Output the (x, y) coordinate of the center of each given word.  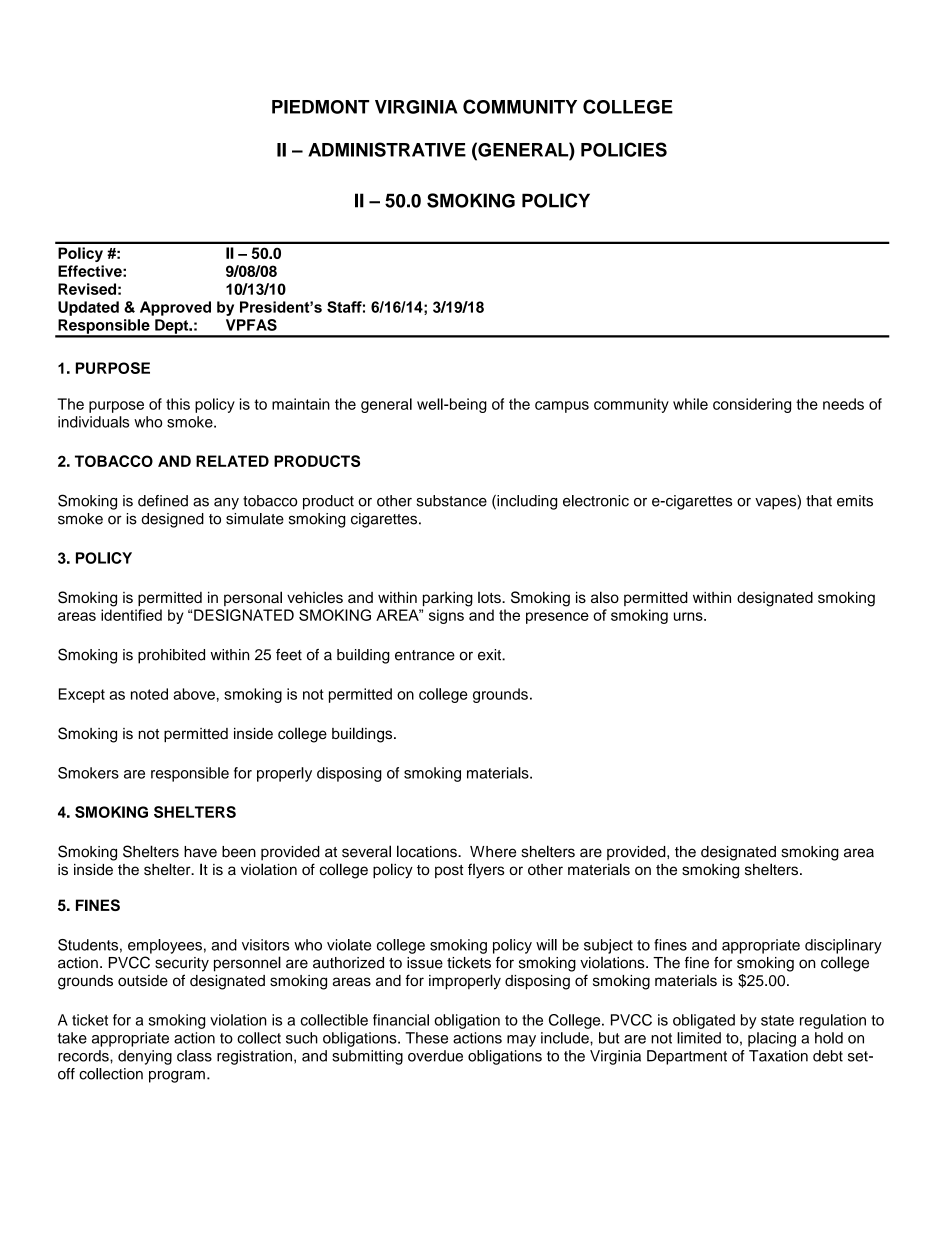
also (605, 597)
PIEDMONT (320, 107)
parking (448, 599)
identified (131, 615)
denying (145, 1057)
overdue (435, 1056)
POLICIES (624, 149)
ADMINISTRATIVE (387, 149)
